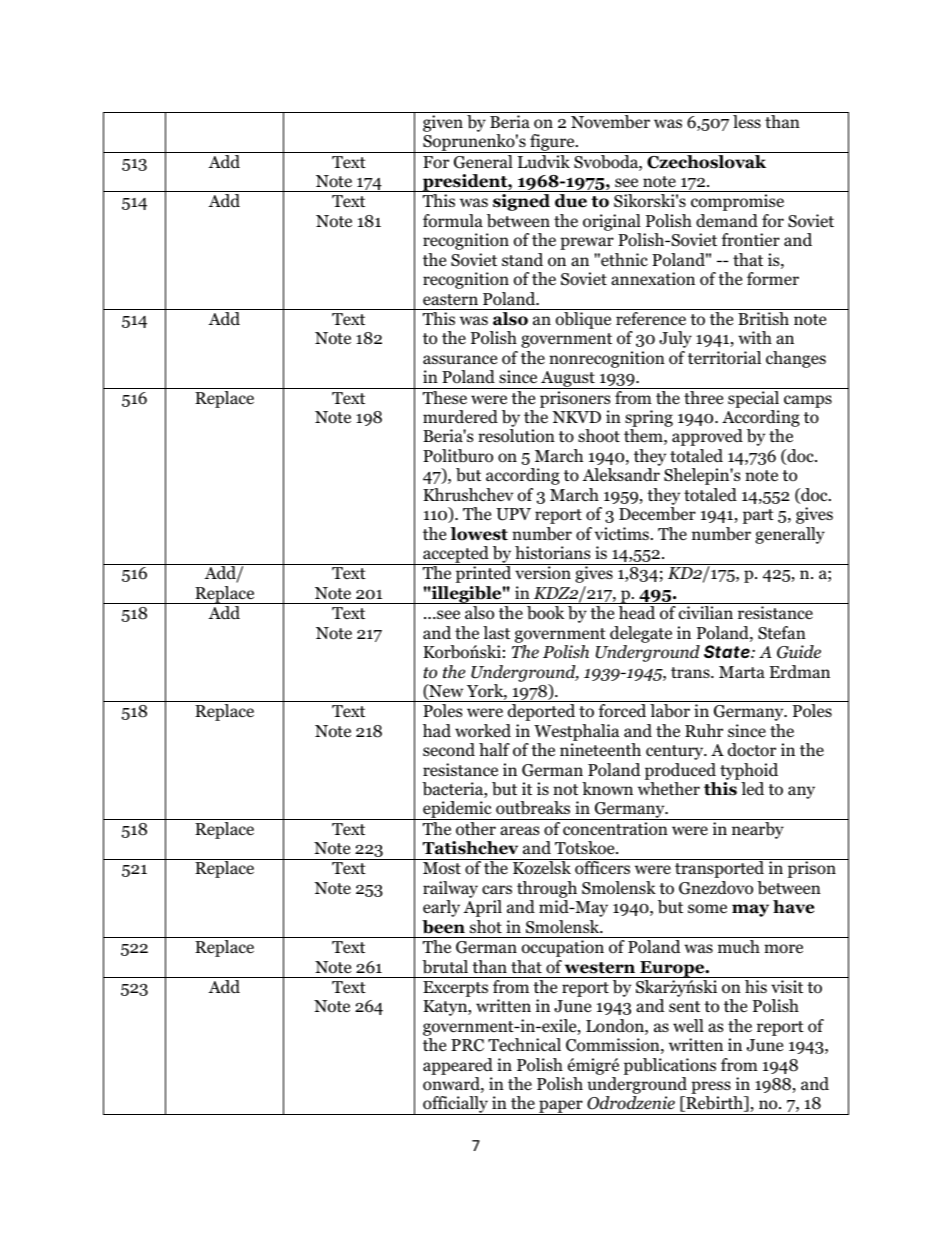 The width and height of the screenshot is (952, 1233). I want to click on Stefan, so click(782, 633).
